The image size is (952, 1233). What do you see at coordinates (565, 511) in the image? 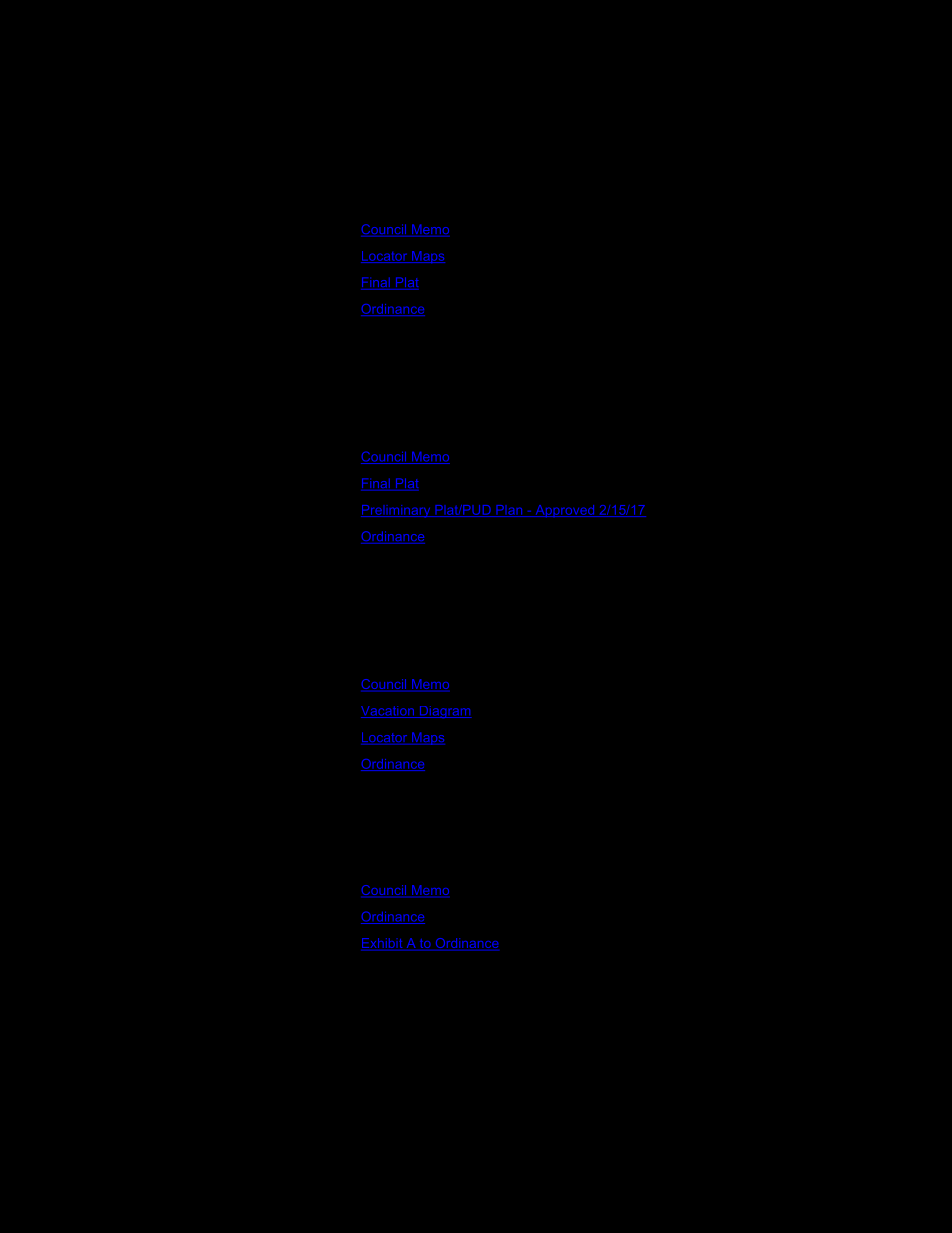
I see `Approved` at bounding box center [565, 511].
